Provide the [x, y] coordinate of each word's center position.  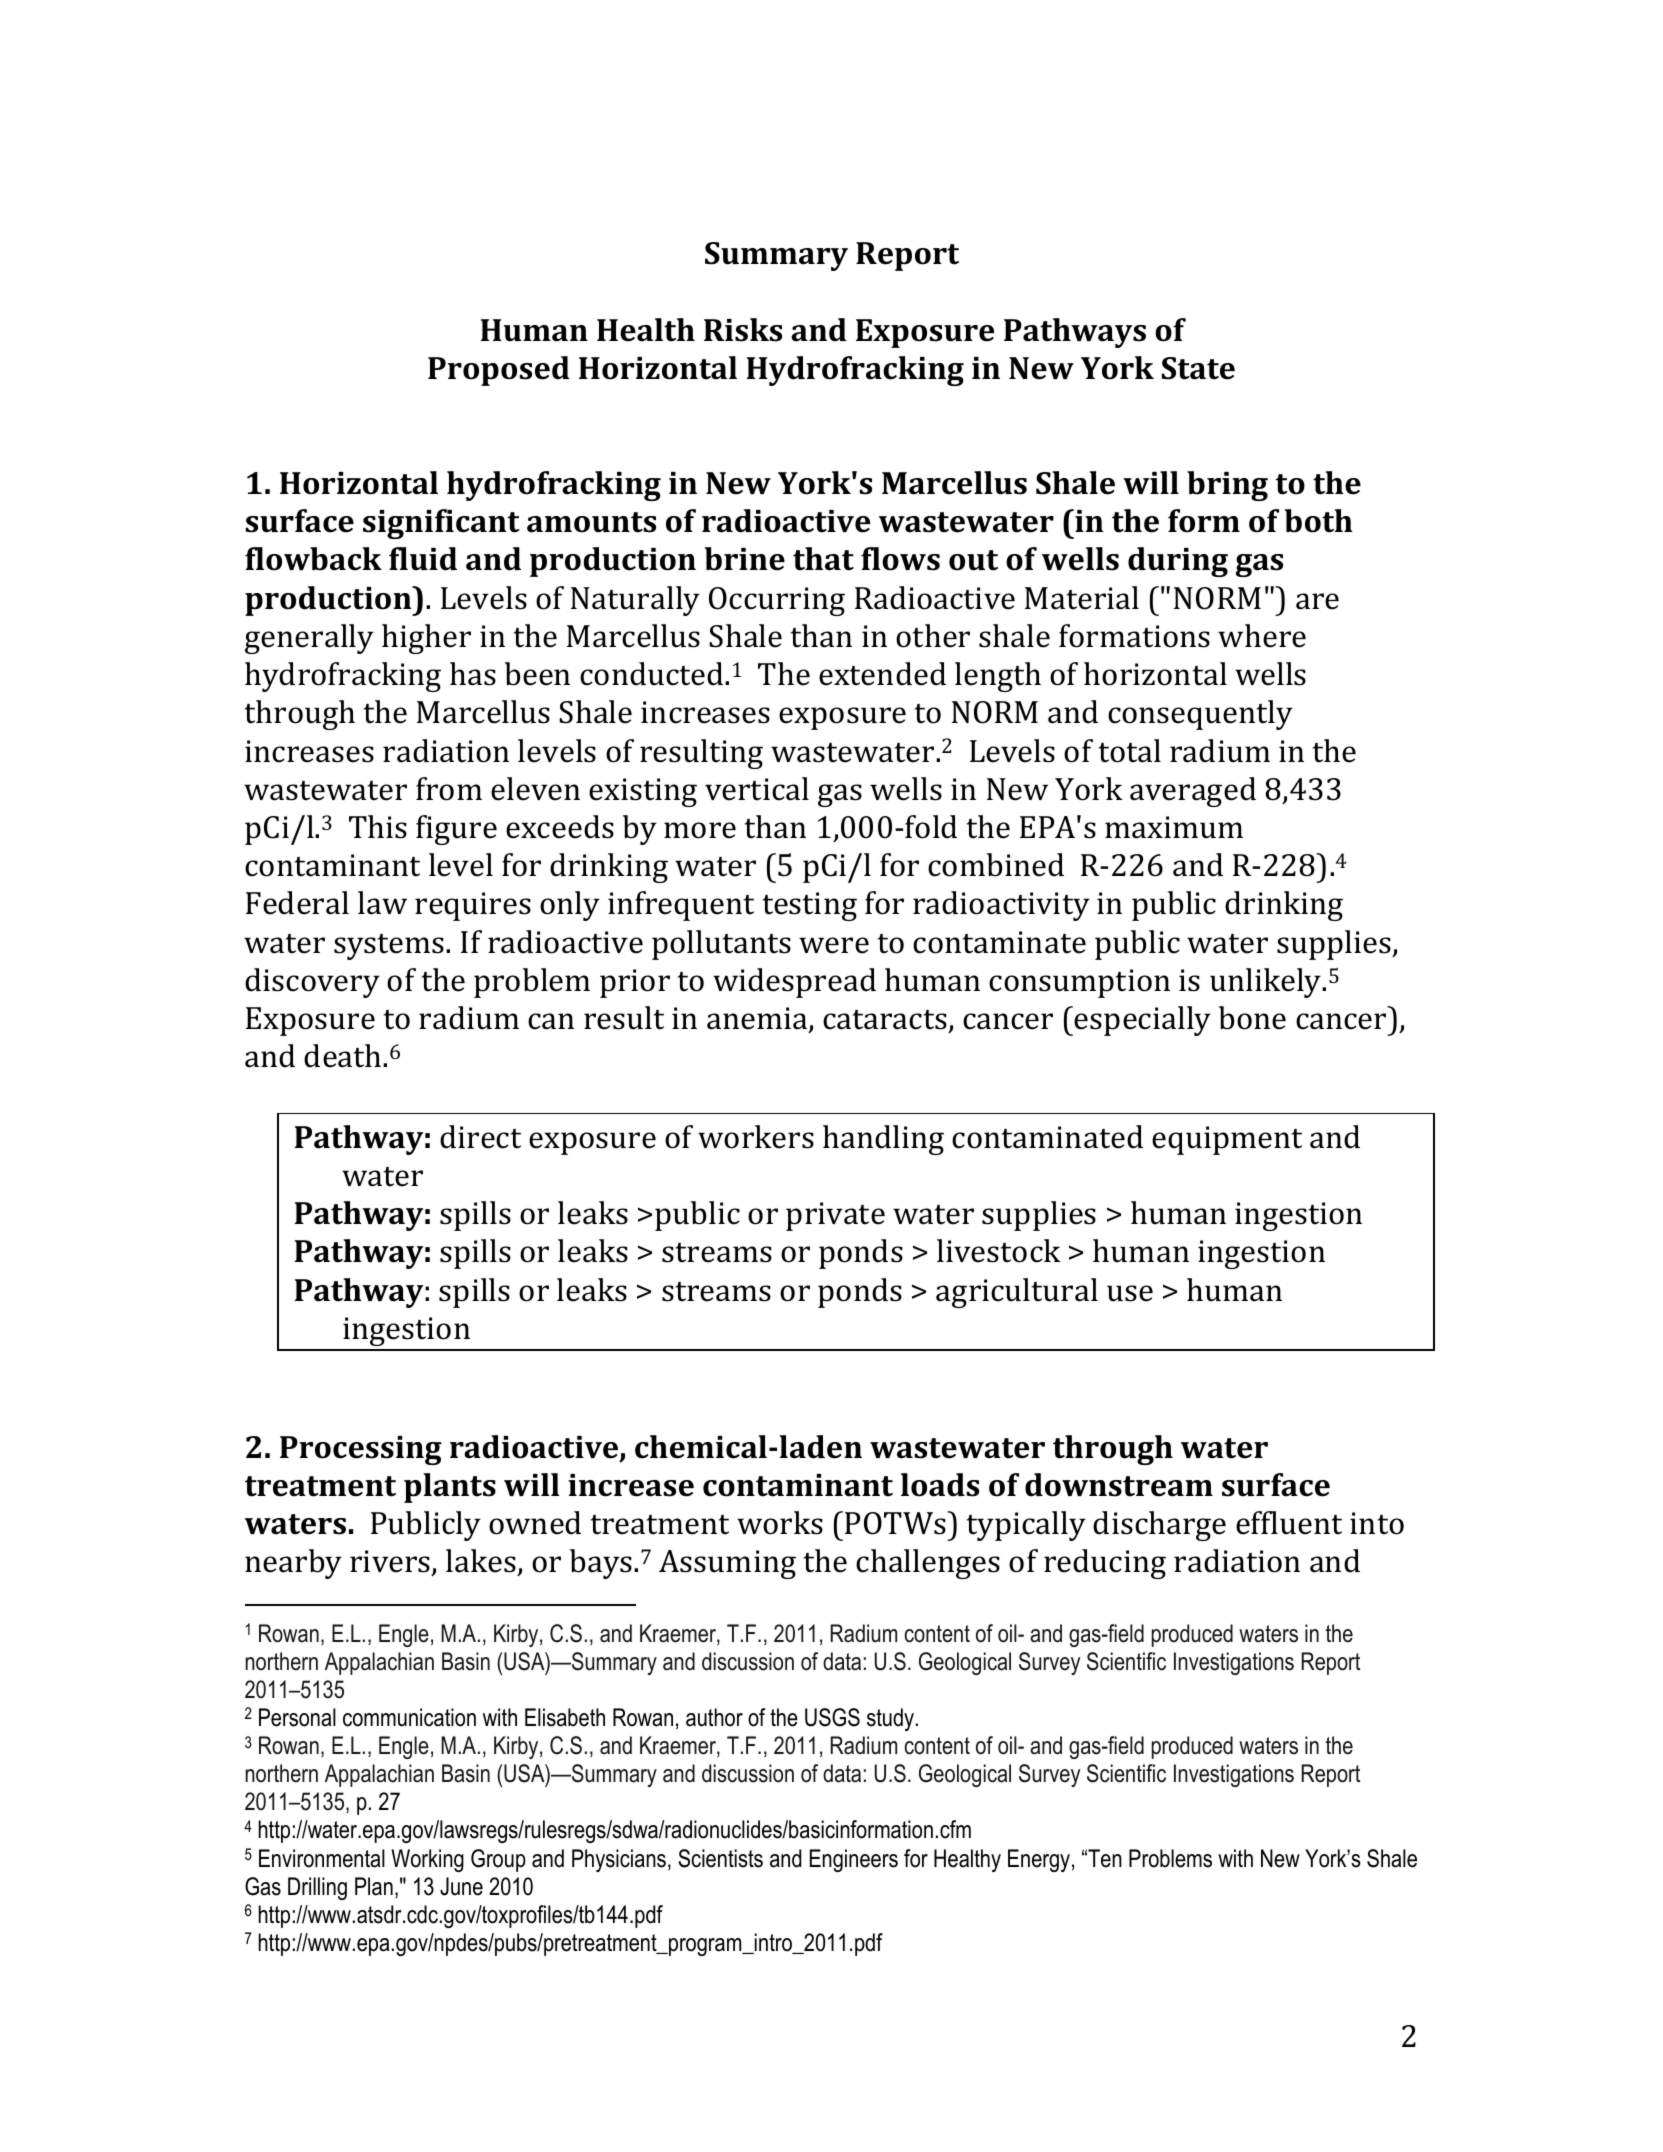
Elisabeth [565, 1717]
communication [409, 1717]
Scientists [720, 1858]
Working [427, 1860]
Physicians [619, 1860]
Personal [297, 1717]
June [461, 1886]
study [890, 1719]
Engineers [854, 1860]
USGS [832, 1717]
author [714, 1717]
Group [498, 1860]
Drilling [317, 1888]
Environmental [322, 1858]
